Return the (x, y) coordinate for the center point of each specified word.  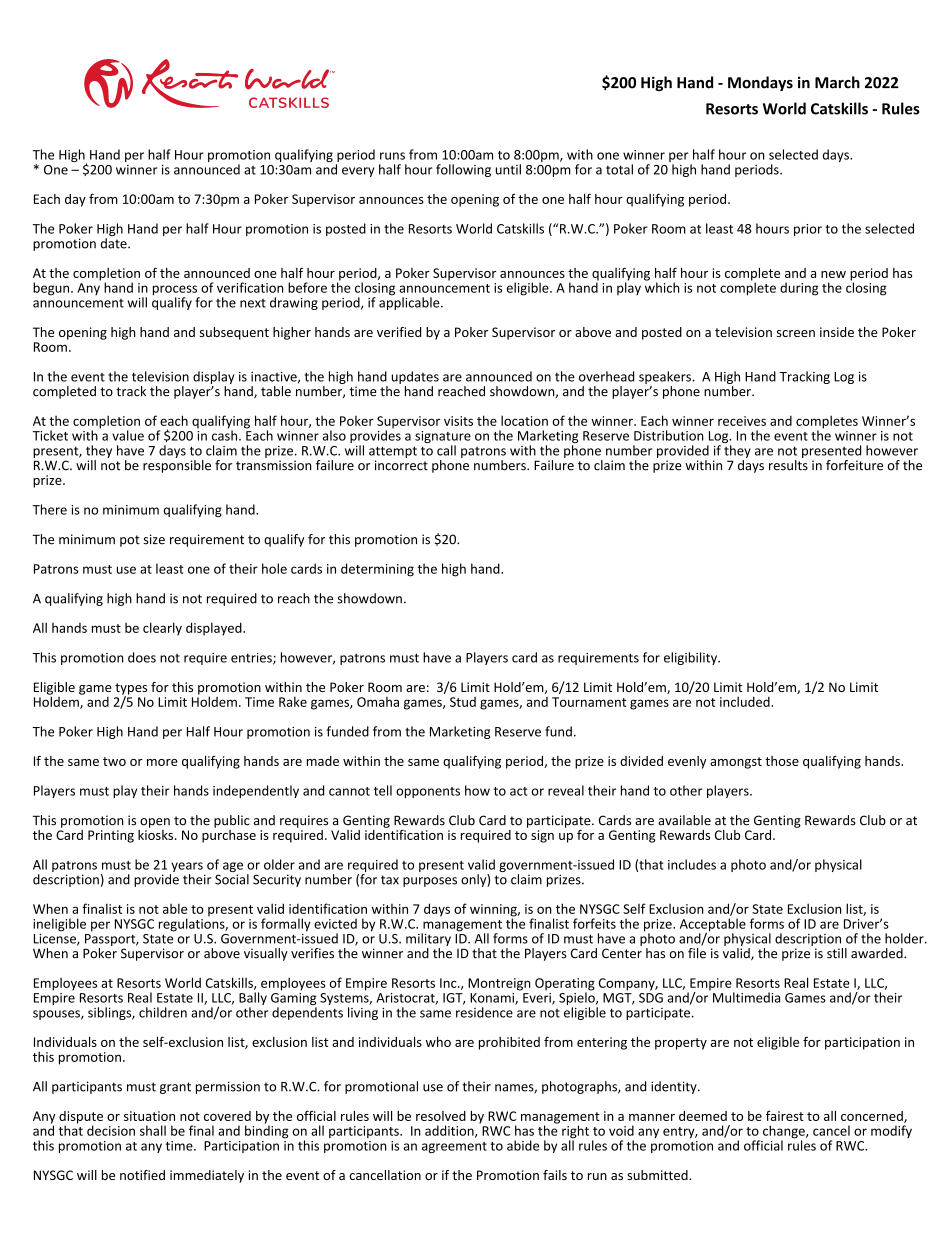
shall (153, 1130)
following (463, 170)
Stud (463, 702)
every (358, 172)
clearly (162, 629)
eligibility (691, 658)
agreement (454, 1147)
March (837, 82)
